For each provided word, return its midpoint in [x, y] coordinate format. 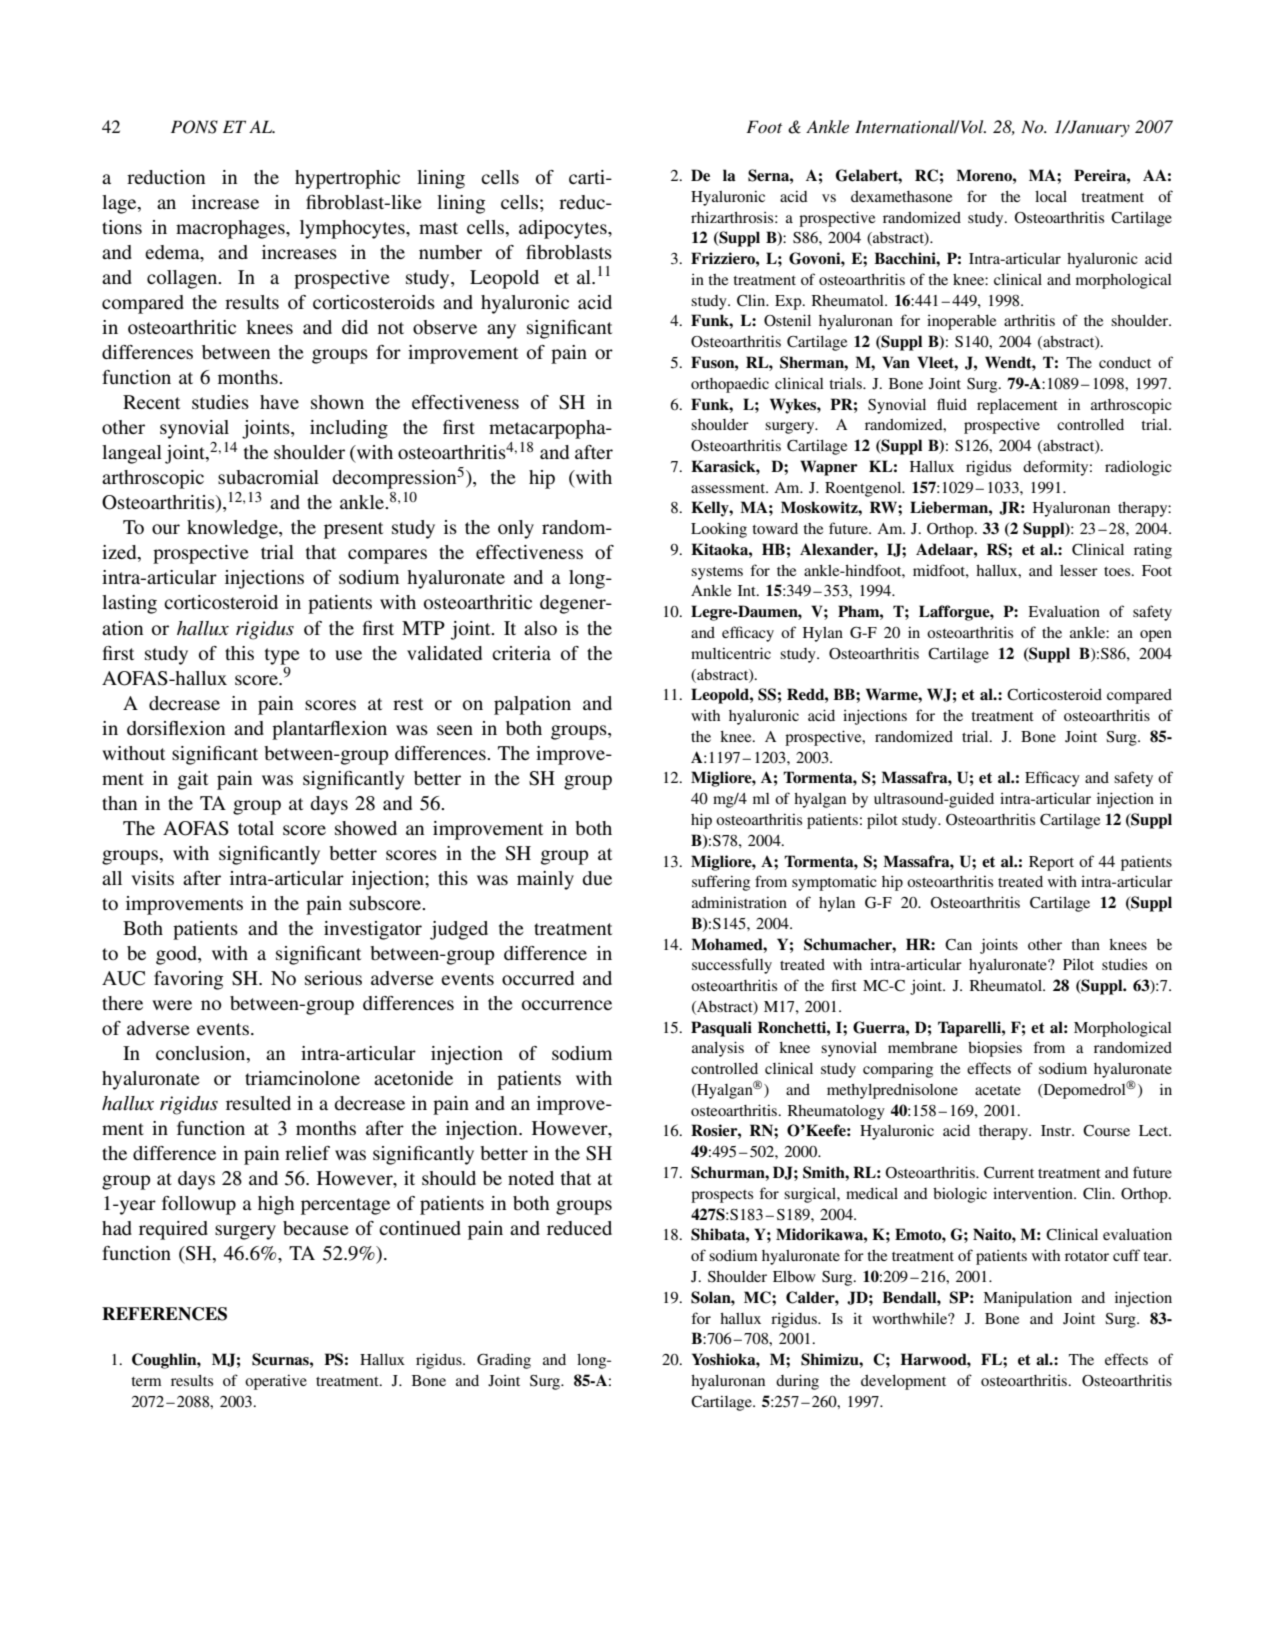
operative [276, 1382]
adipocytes [564, 229]
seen [455, 730]
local [1051, 196]
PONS [194, 127]
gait [193, 780]
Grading [504, 1361]
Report [1051, 863]
